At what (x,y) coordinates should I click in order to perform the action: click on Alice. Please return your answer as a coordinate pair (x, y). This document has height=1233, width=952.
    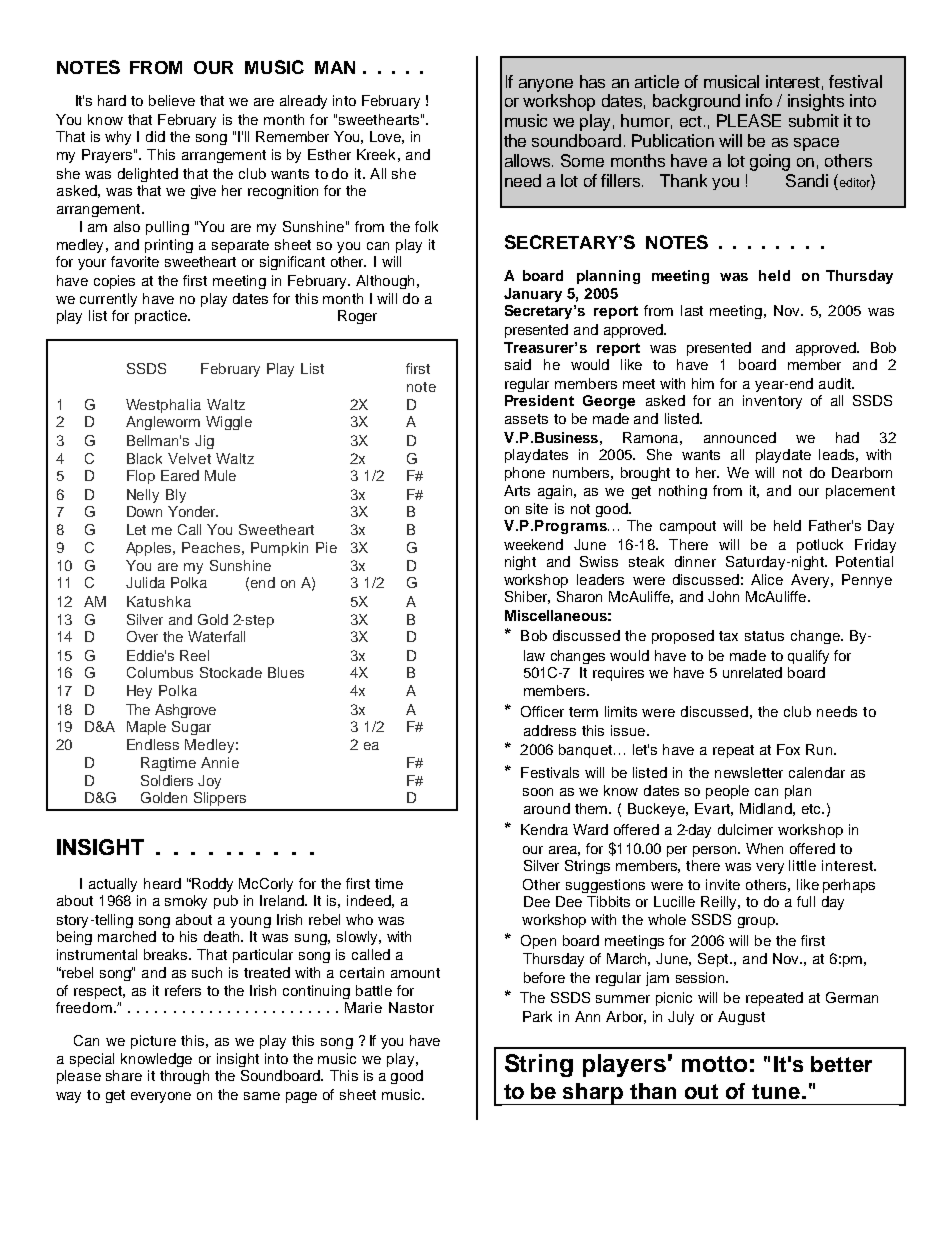
    Looking at the image, I should click on (767, 579).
